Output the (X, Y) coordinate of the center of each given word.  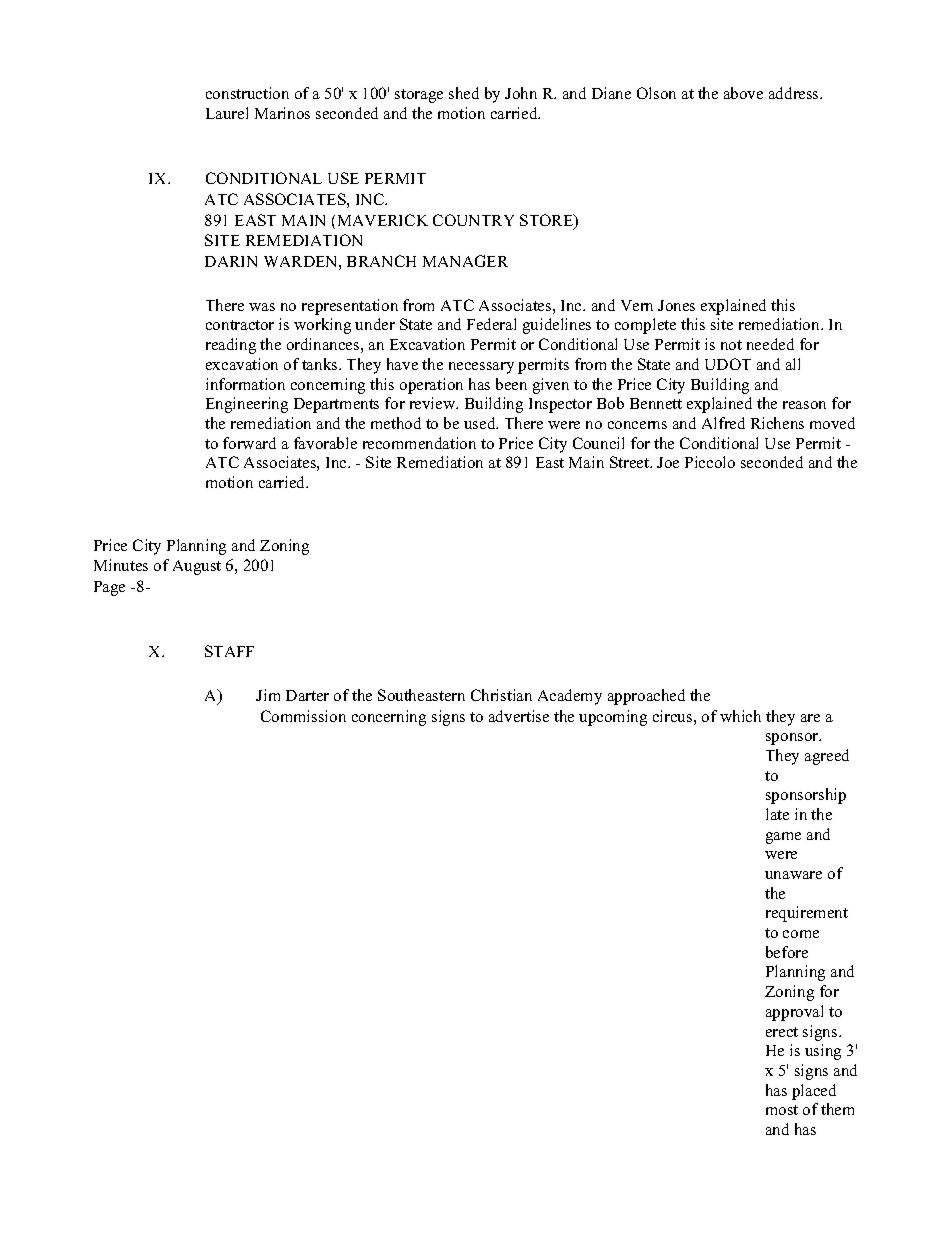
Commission (303, 716)
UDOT (728, 364)
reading (231, 346)
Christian (501, 695)
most (782, 1110)
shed (464, 93)
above (743, 93)
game (783, 838)
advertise (519, 716)
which (740, 716)
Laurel (227, 113)
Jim (268, 695)
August (197, 567)
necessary (481, 368)
